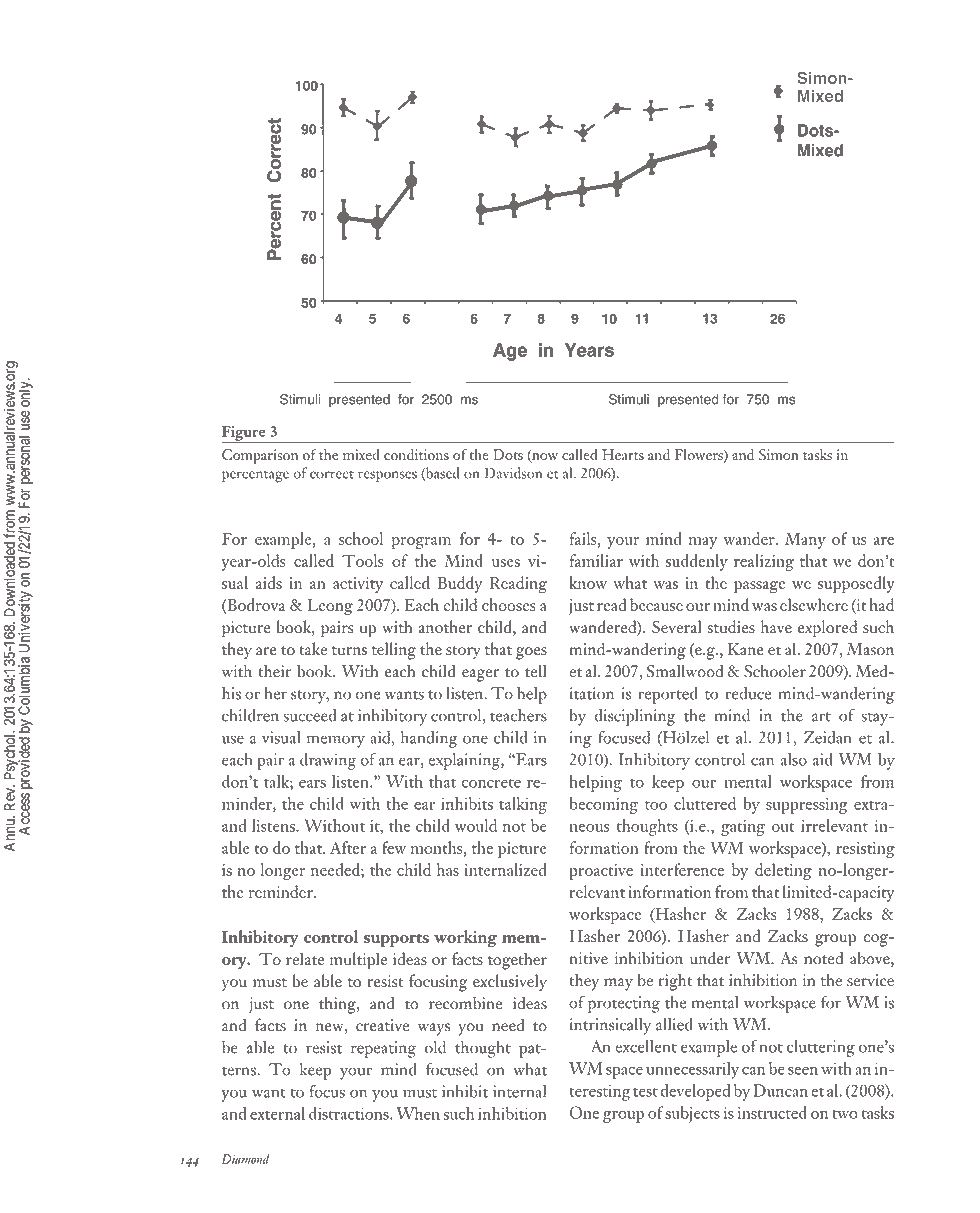 Image resolution: width=980 pixels, height=1213 pixels. What do you see at coordinates (328, 761) in the page?
I see `drawing` at bounding box center [328, 761].
